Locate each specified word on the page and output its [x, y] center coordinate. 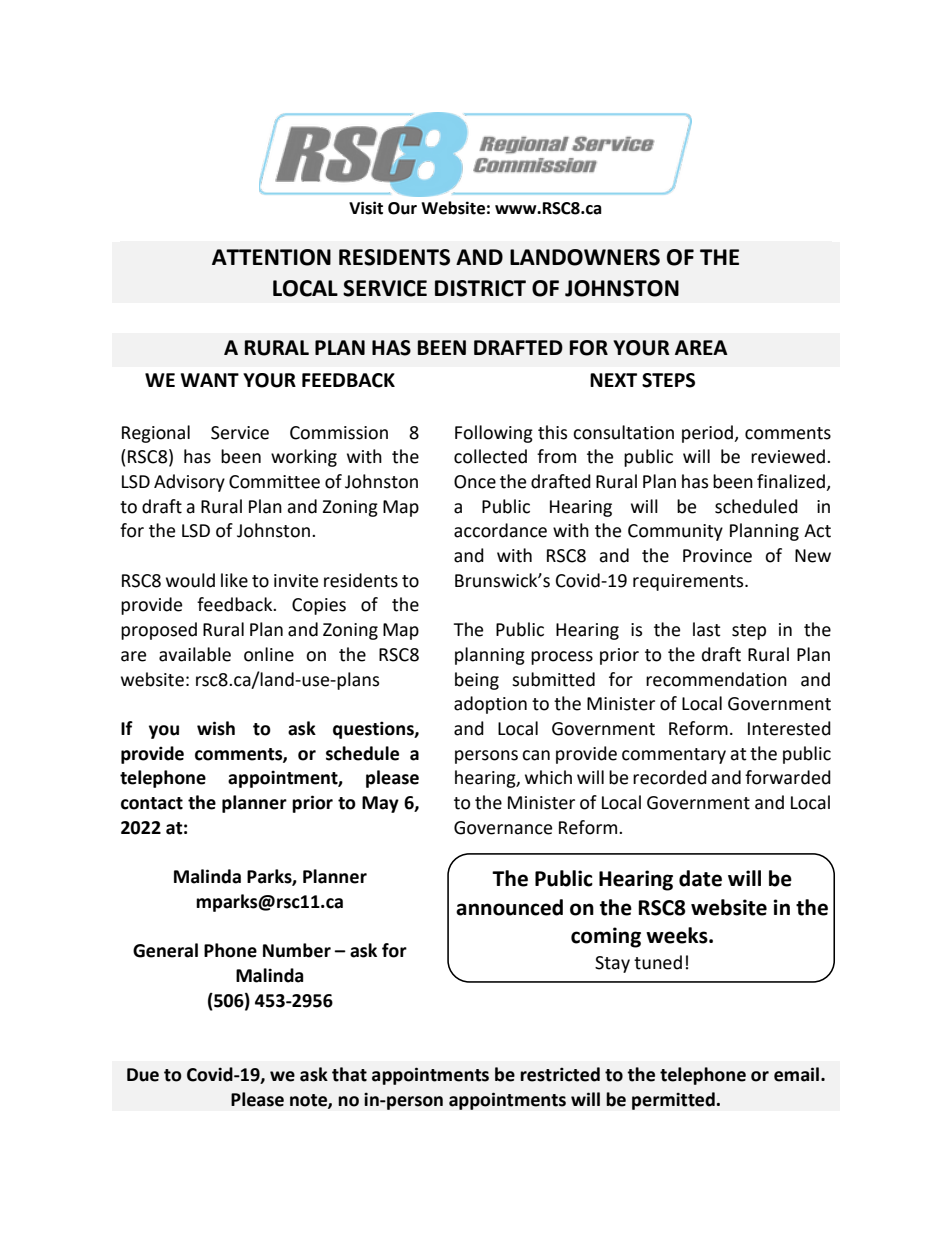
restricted [560, 1074]
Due [143, 1075]
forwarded [788, 777]
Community [675, 532]
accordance [500, 530]
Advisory [189, 483]
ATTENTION [271, 257]
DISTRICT [480, 288]
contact [152, 803]
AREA [701, 347]
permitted [674, 1101]
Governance [503, 828]
